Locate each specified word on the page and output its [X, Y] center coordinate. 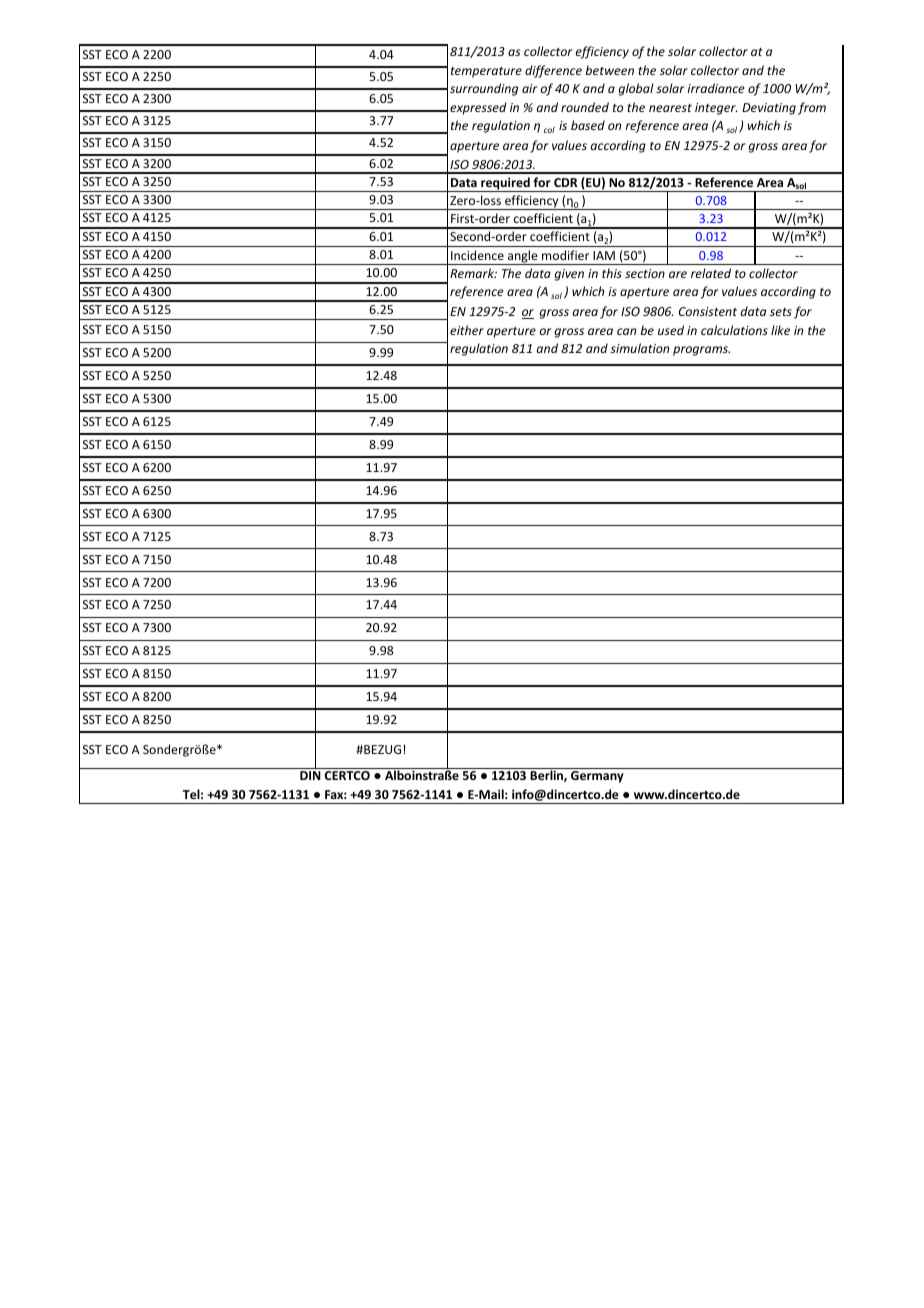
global [636, 89]
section [645, 273]
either [467, 330]
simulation [639, 348]
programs [701, 351]
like [780, 330]
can [626, 331]
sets [781, 312]
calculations [734, 330]
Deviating [769, 109]
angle [523, 257]
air [529, 88]
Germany [597, 777]
